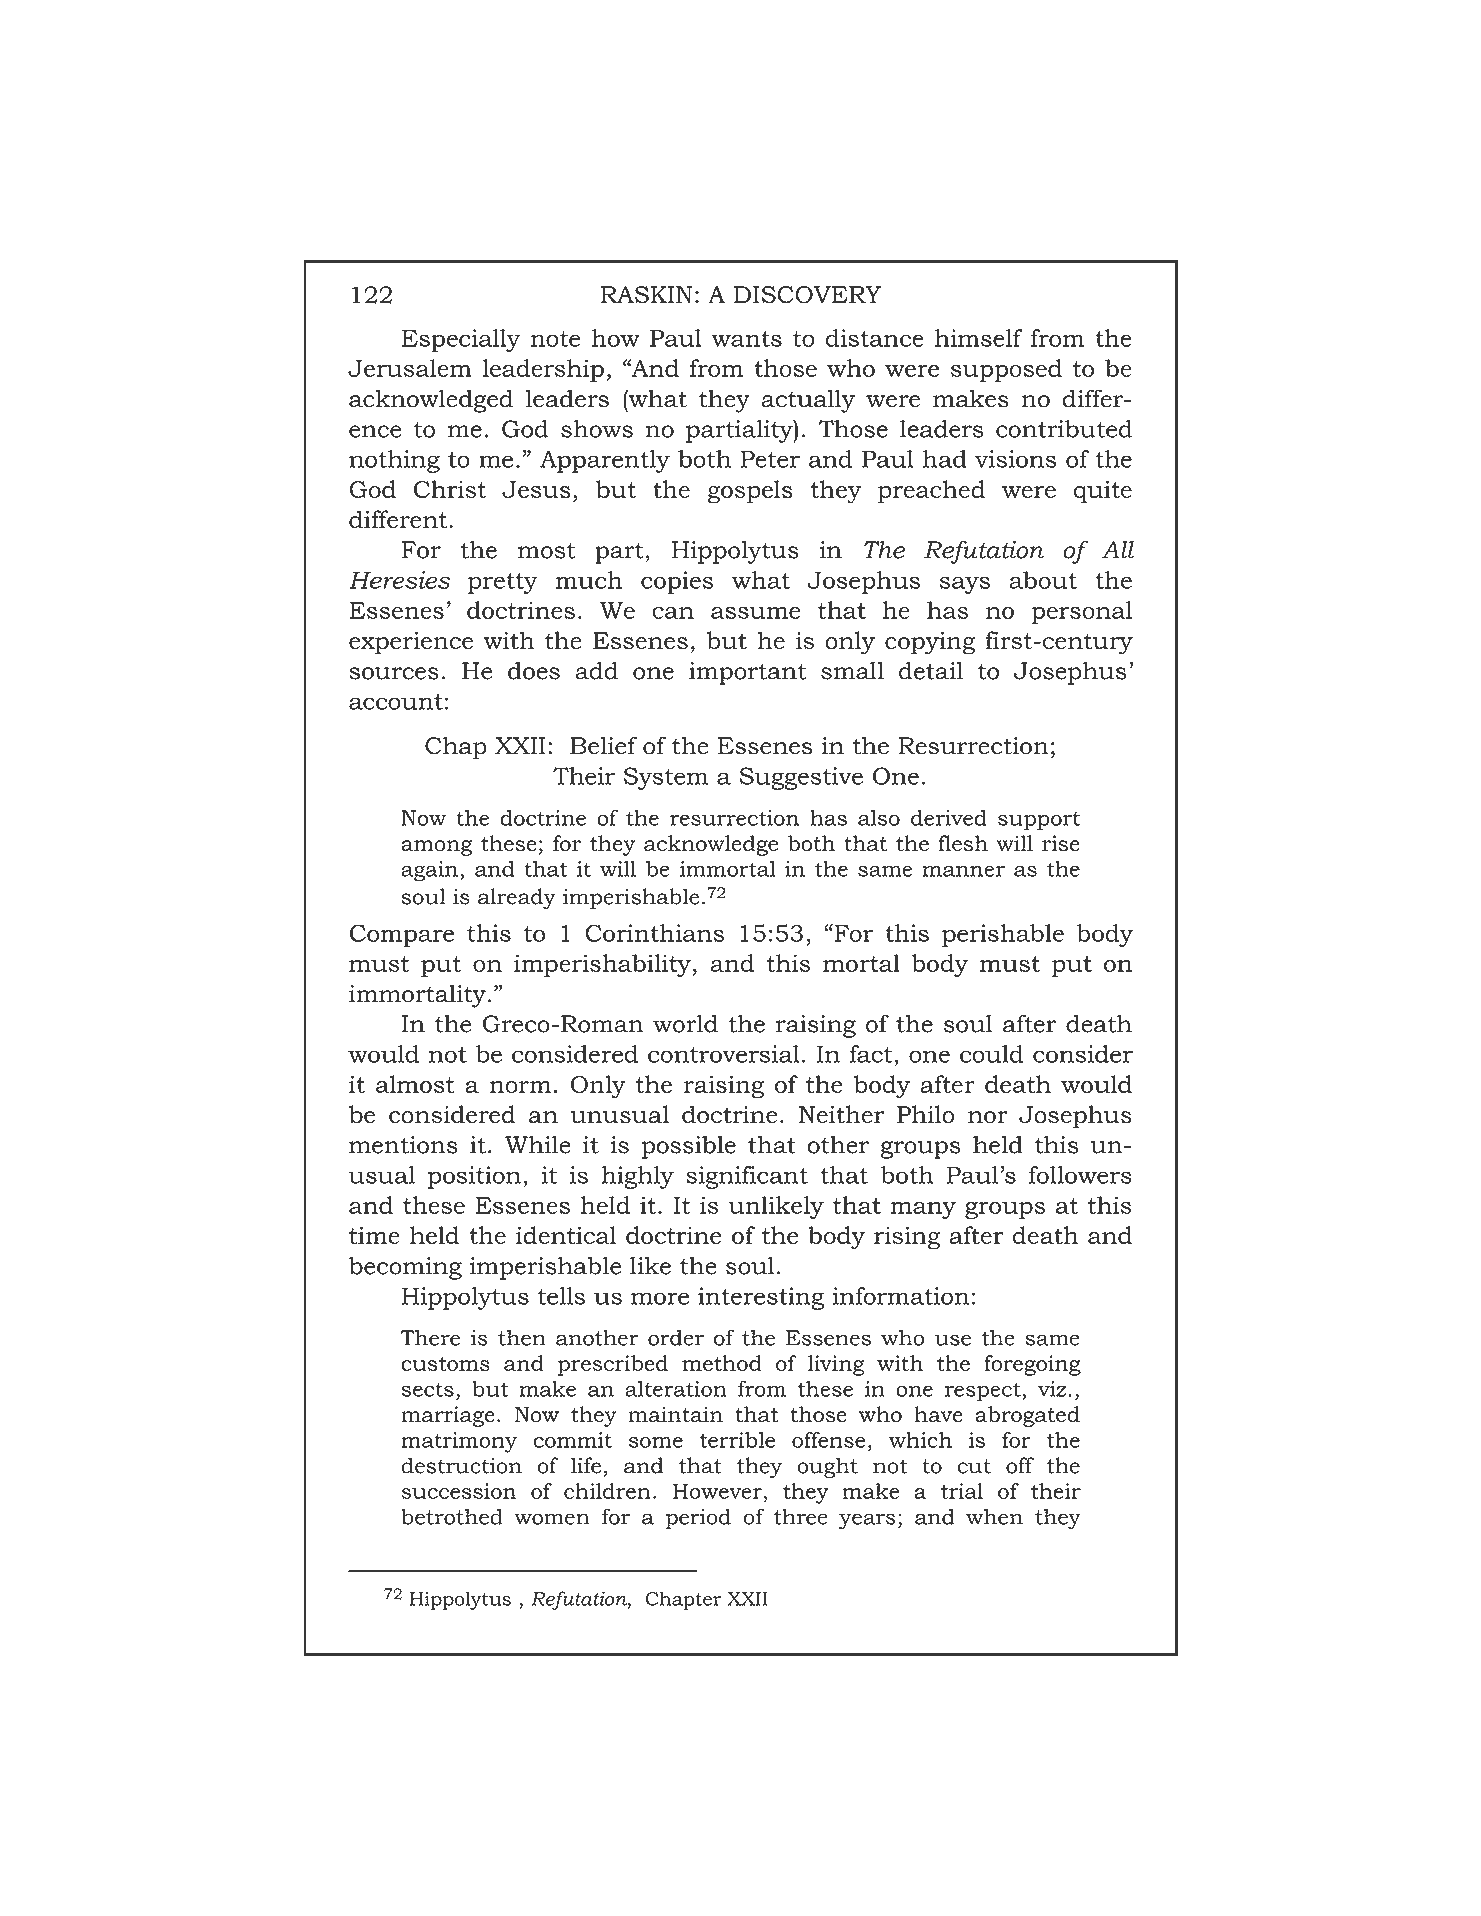 This document has height=1916, width=1481. What do you see at coordinates (436, 848) in the document?
I see `among` at bounding box center [436, 848].
